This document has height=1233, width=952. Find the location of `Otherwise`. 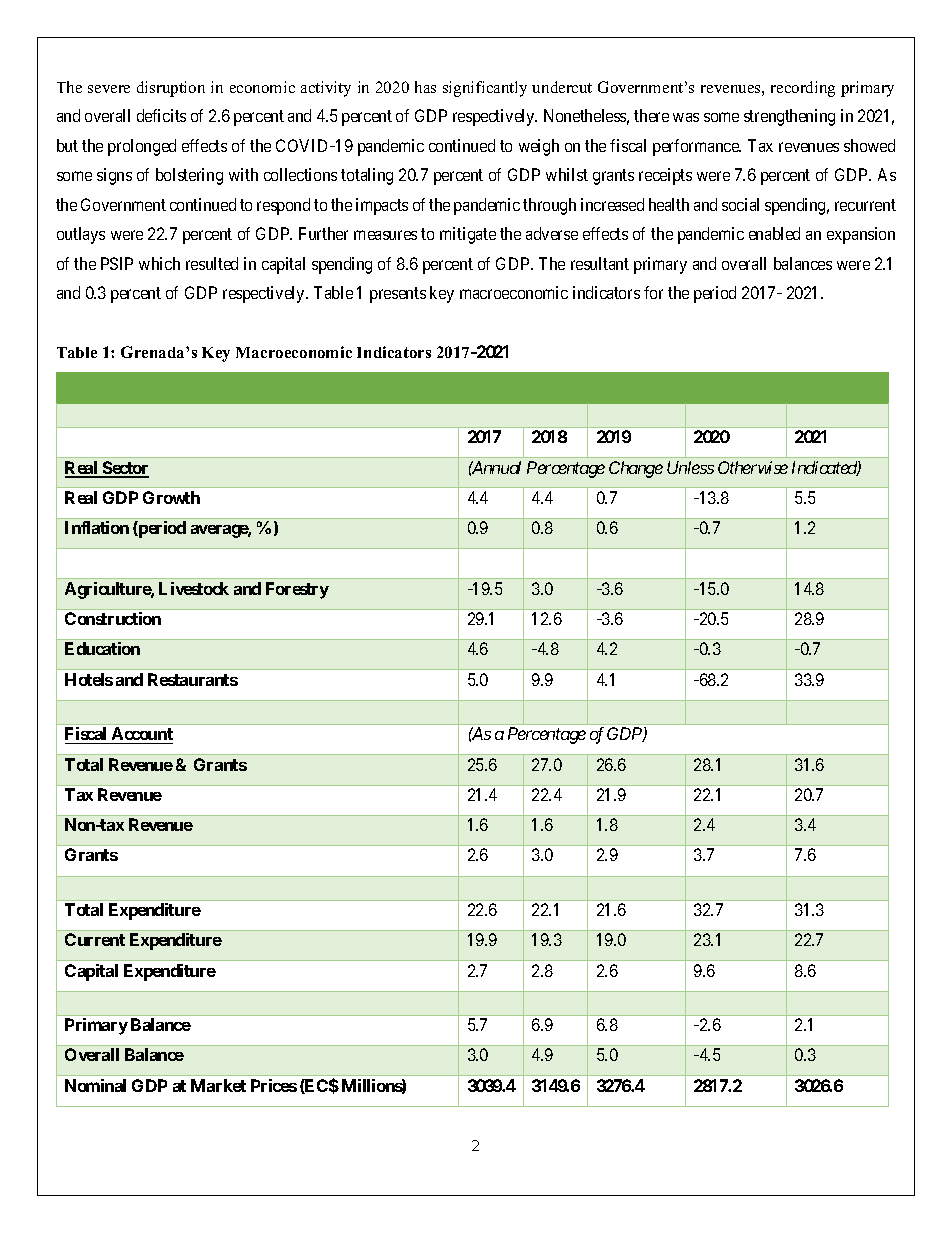

Otherwise is located at coordinates (753, 467).
